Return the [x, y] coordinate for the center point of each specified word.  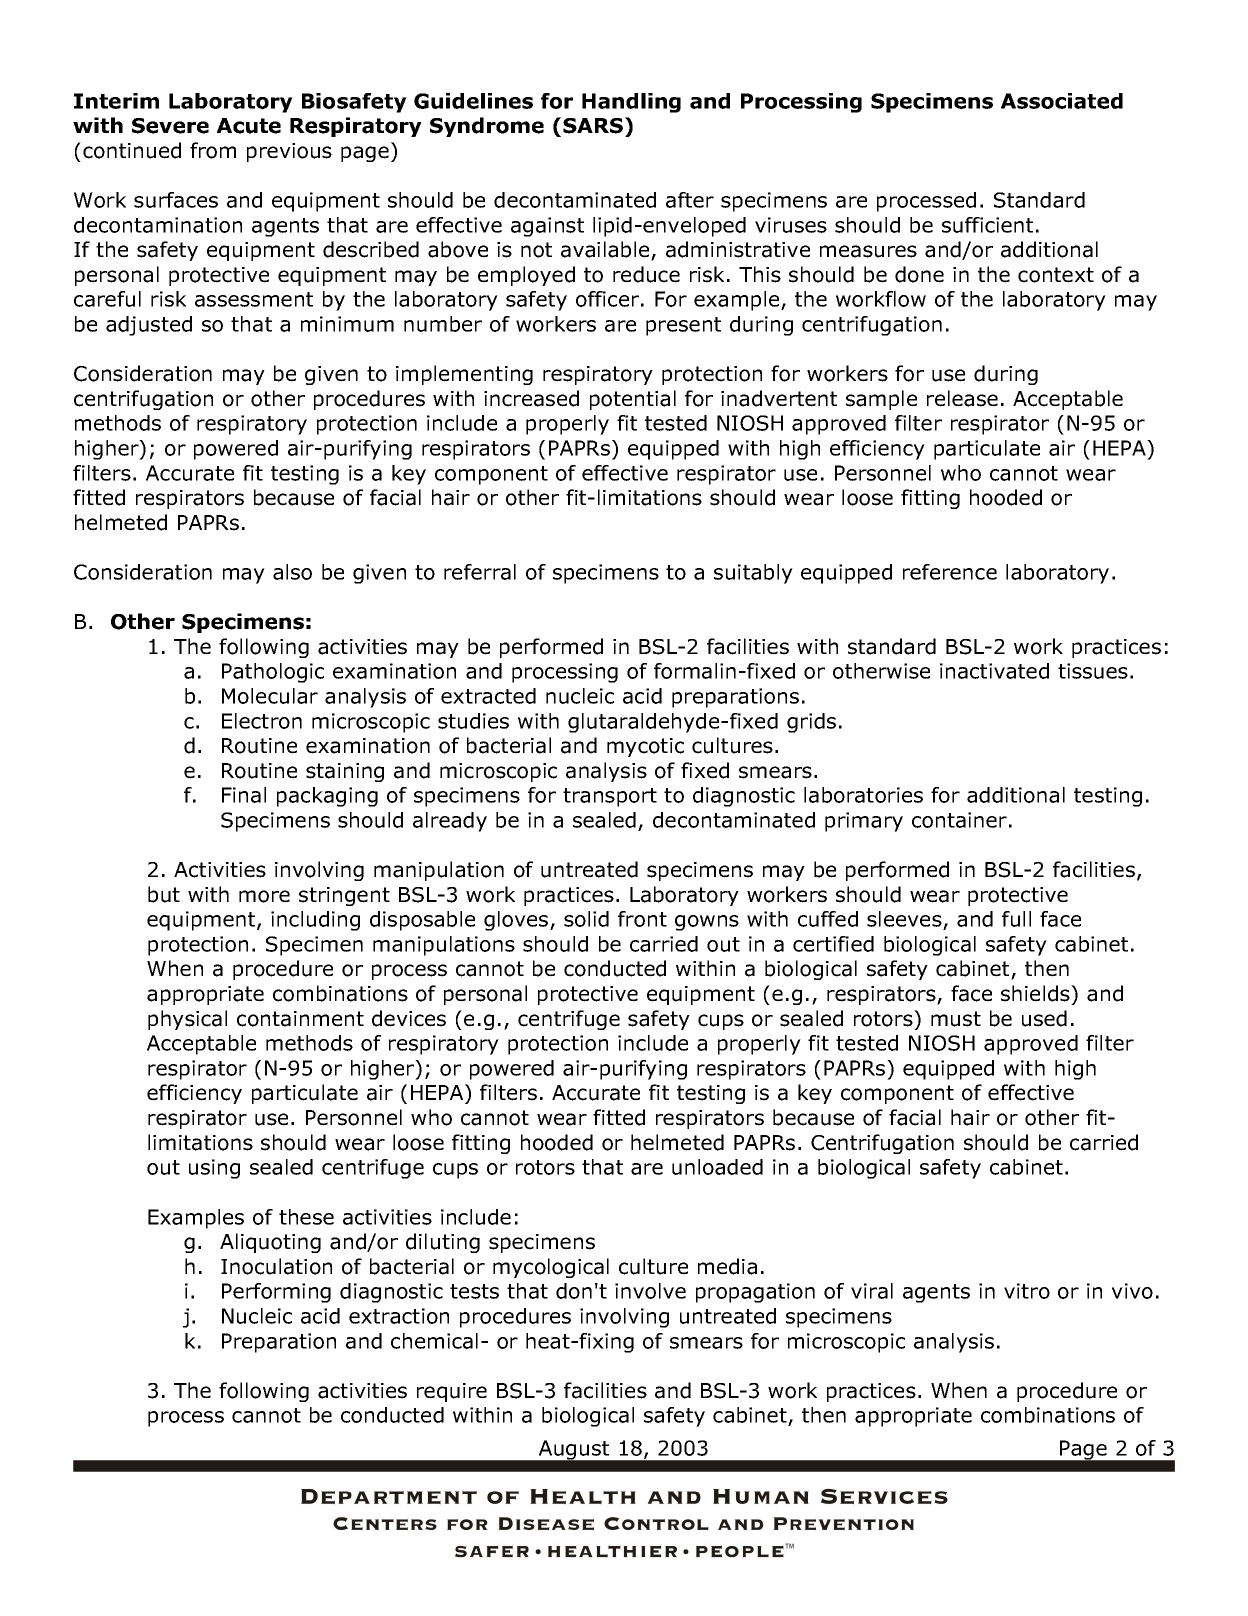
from [213, 150]
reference [950, 572]
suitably [753, 574]
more [264, 896]
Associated [1062, 101]
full [1016, 919]
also [292, 572]
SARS [593, 126]
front [642, 919]
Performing [276, 1293]
